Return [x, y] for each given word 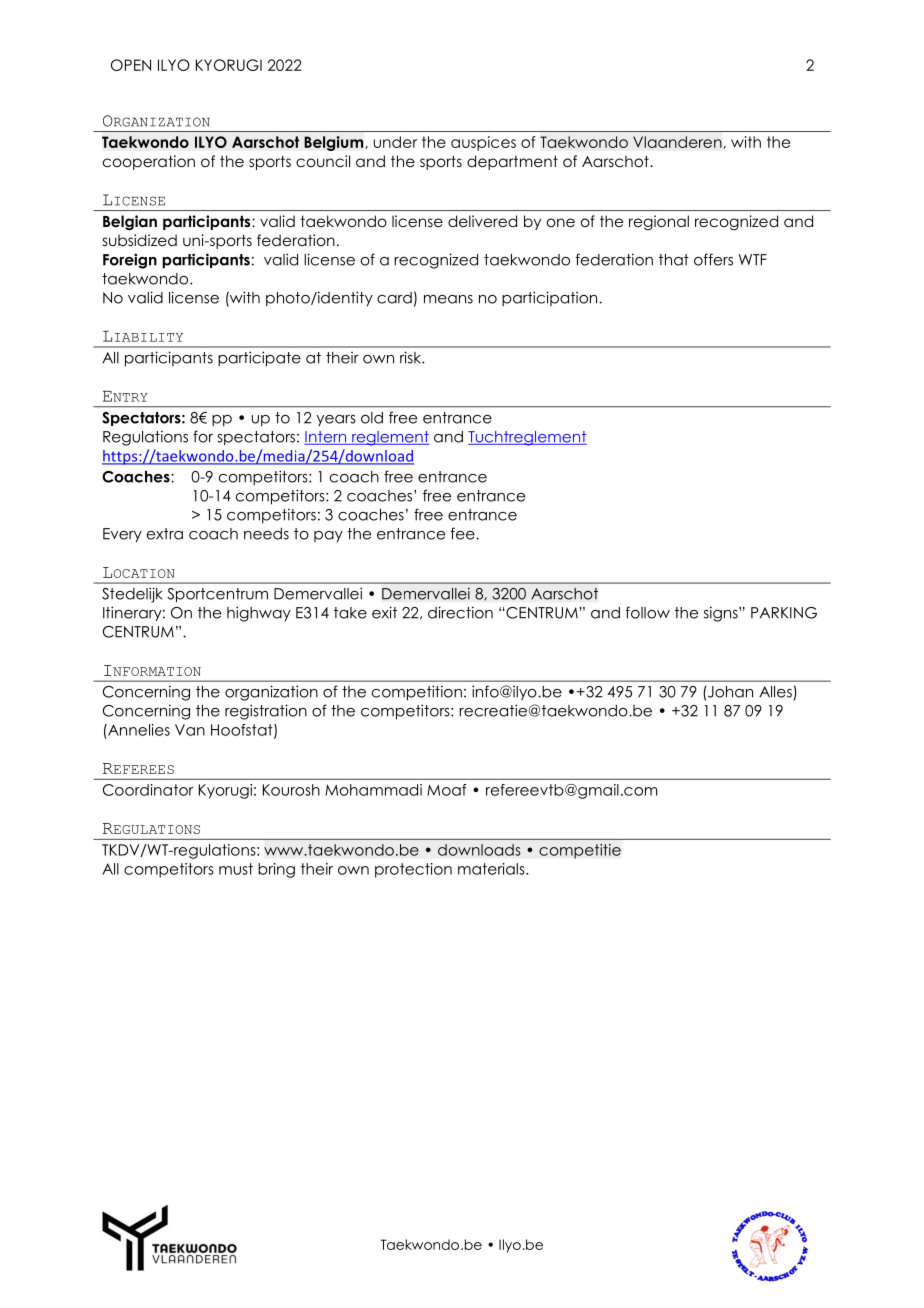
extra [165, 534]
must [236, 869]
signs [722, 614]
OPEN [131, 65]
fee [464, 533]
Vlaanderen [678, 142]
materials [492, 869]
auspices [483, 143]
